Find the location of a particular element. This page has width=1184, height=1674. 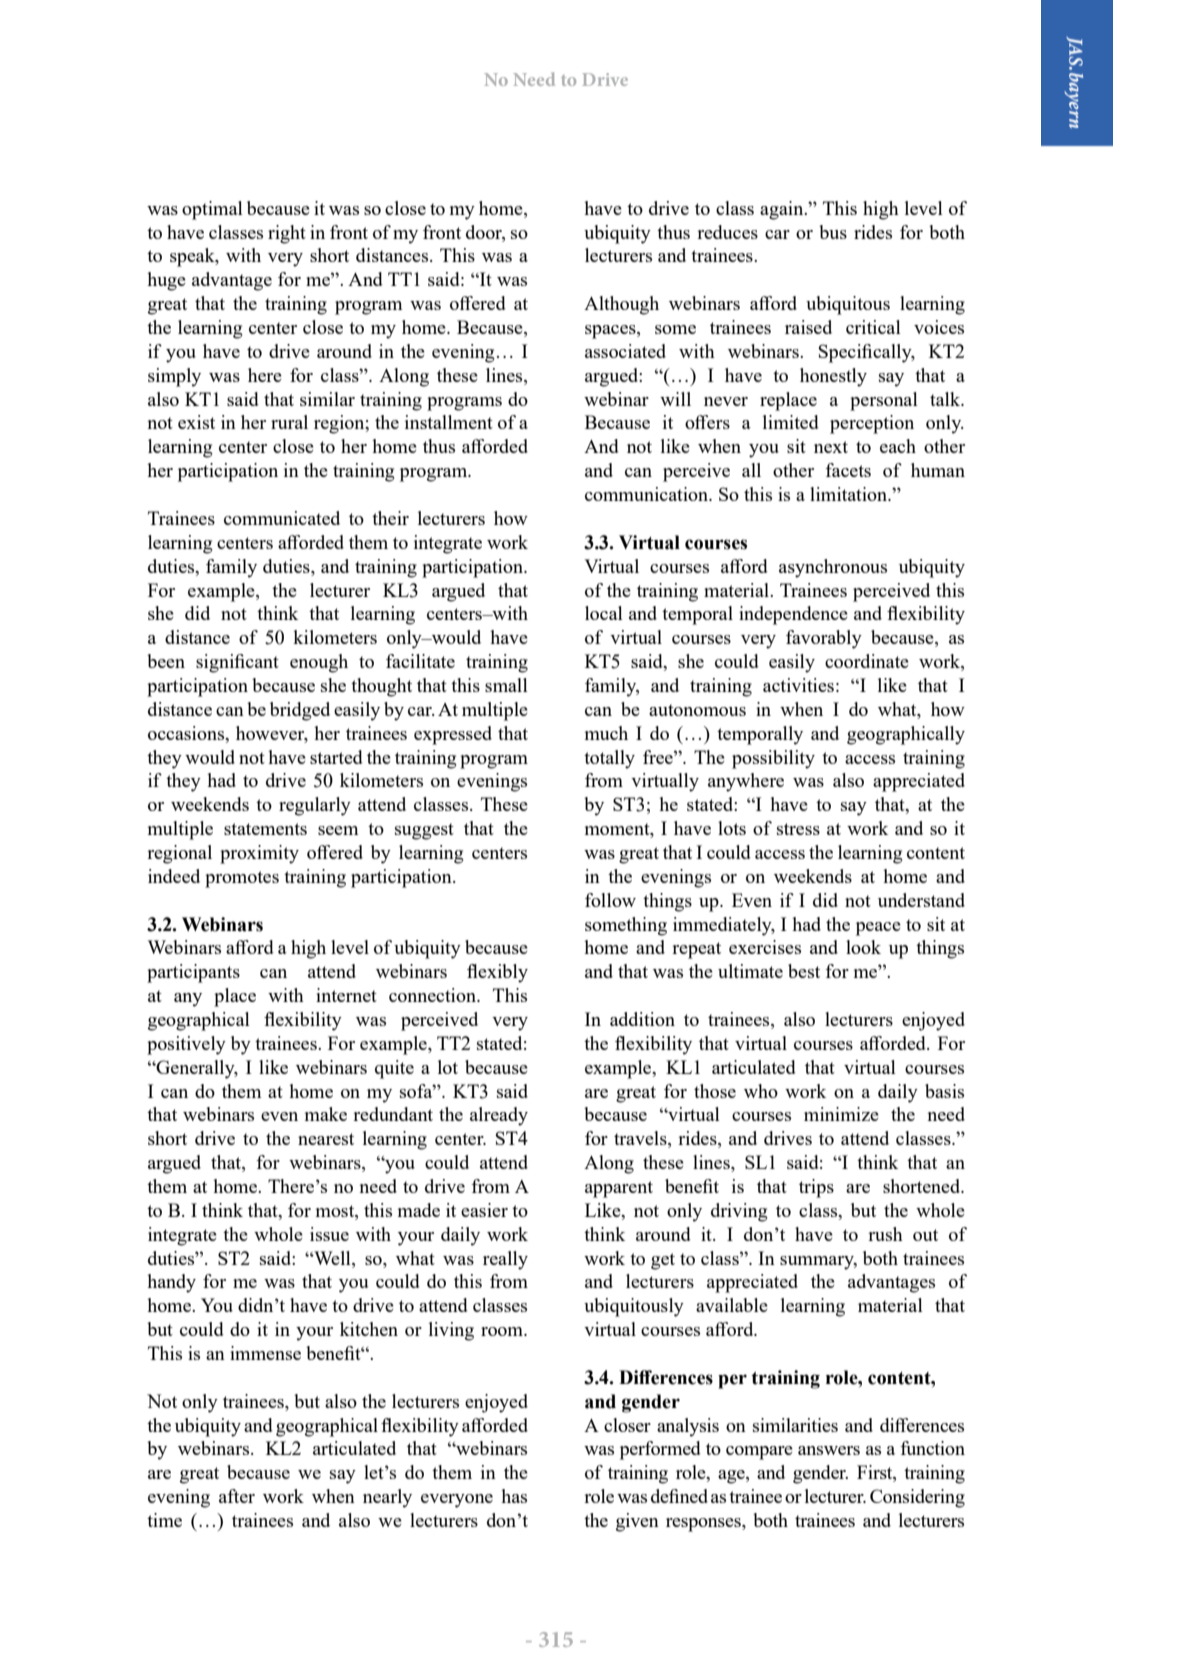

coordinate is located at coordinates (867, 661).
